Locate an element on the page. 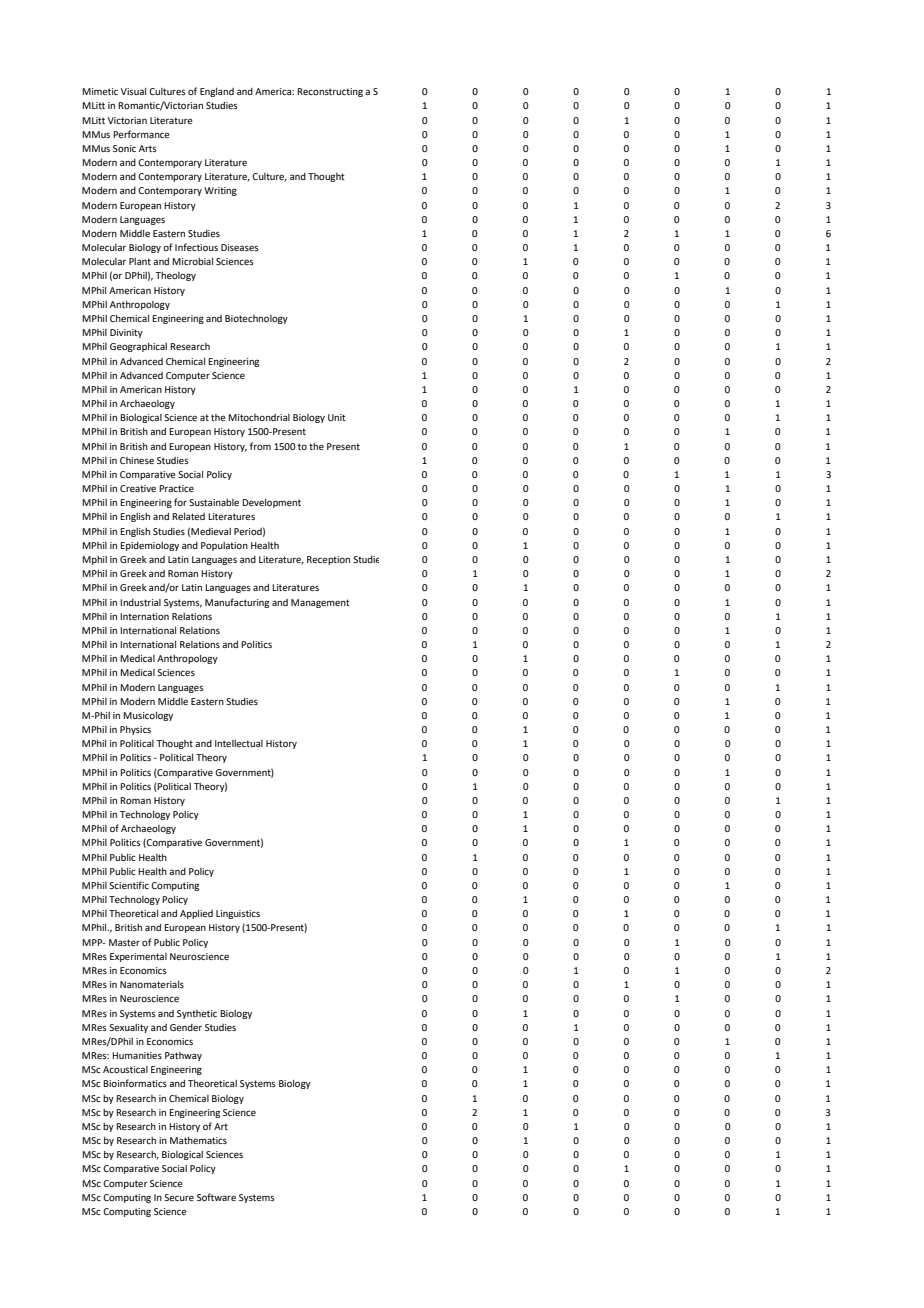 This document has height=1308, width=924. Intellectual is located at coordinates (239, 743).
